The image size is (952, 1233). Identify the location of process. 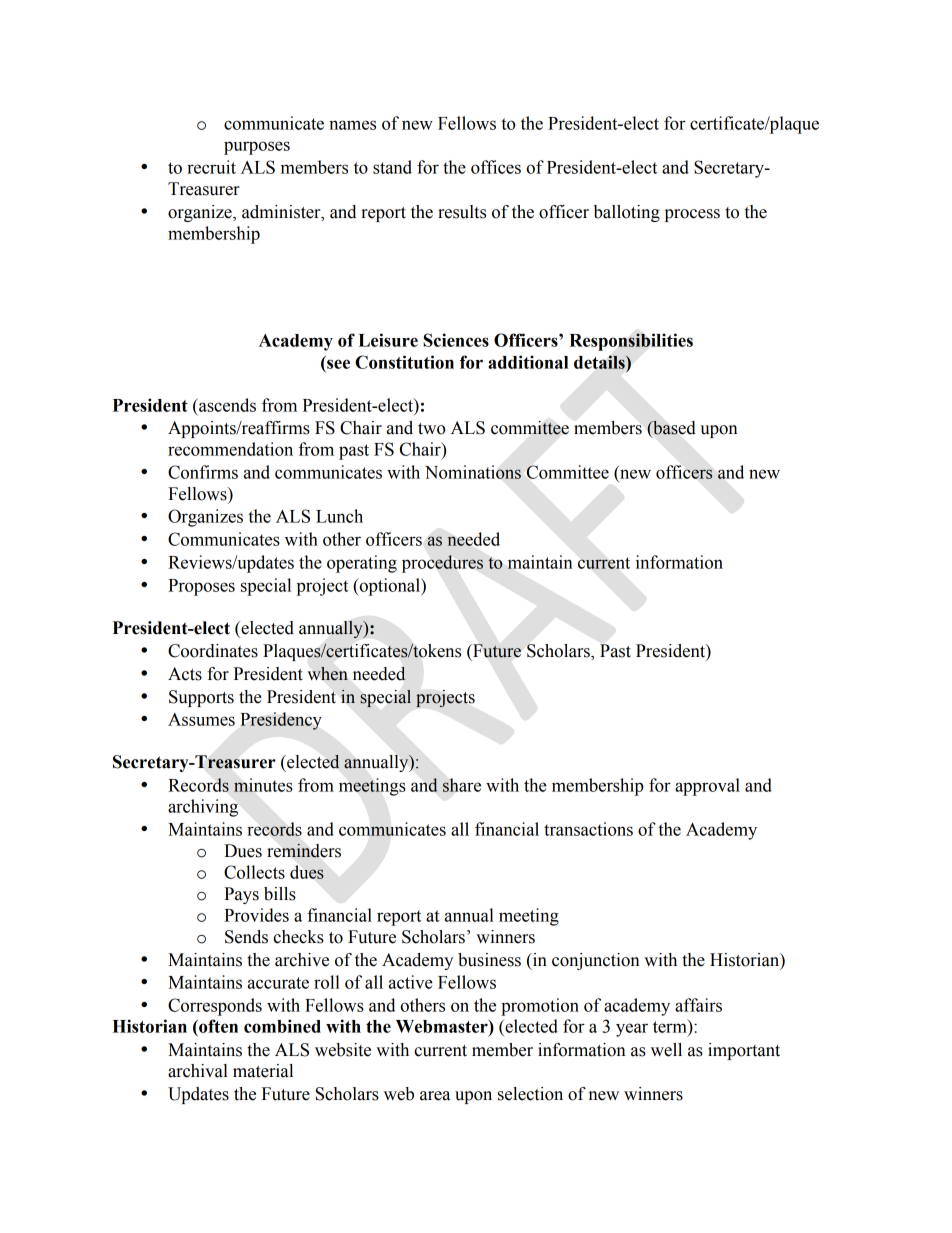
(692, 215).
